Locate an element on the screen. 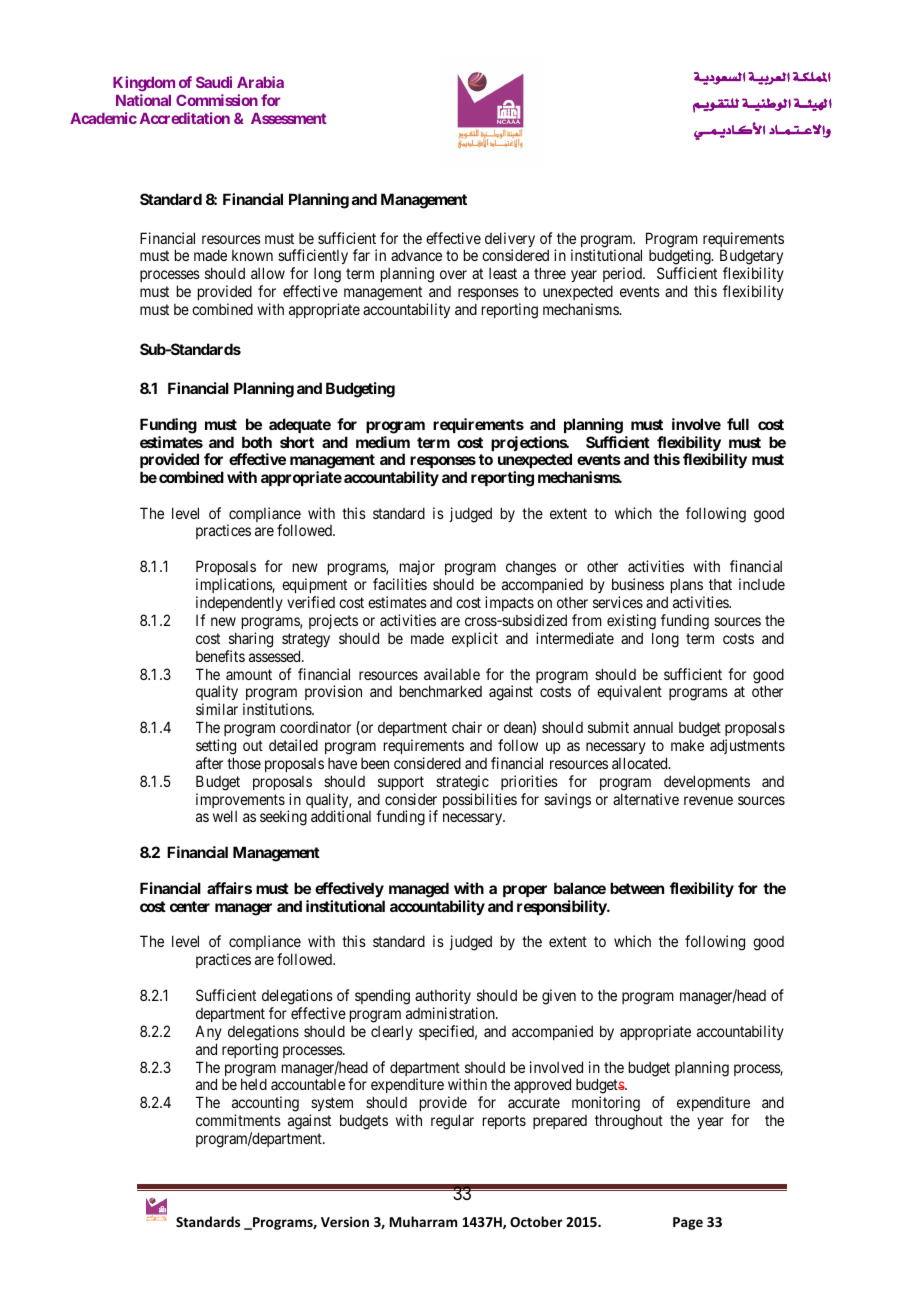 The width and height of the screenshot is (924, 1308). commitments is located at coordinates (238, 1120).
